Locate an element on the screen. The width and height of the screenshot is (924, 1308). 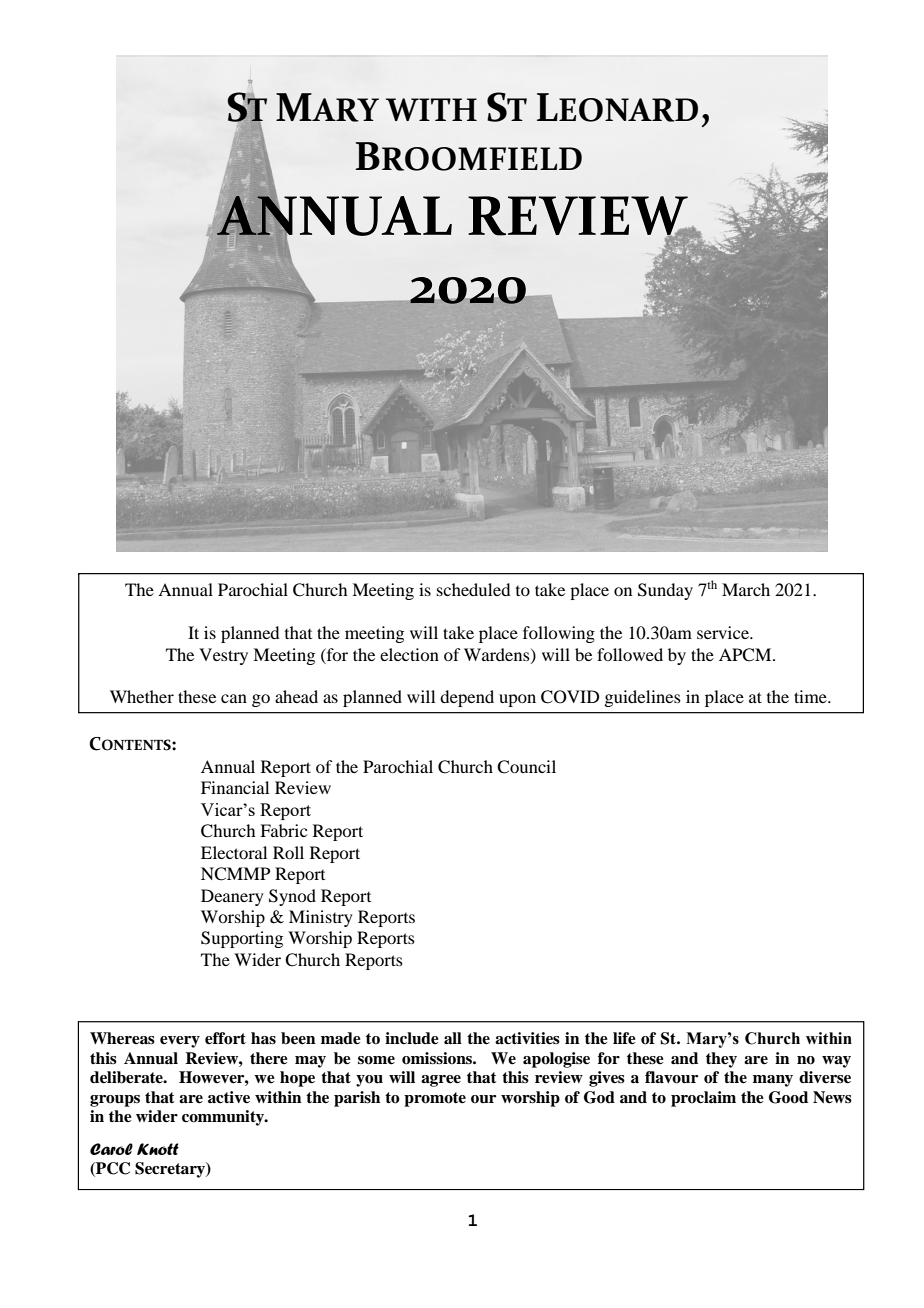
all is located at coordinates (453, 1038).
